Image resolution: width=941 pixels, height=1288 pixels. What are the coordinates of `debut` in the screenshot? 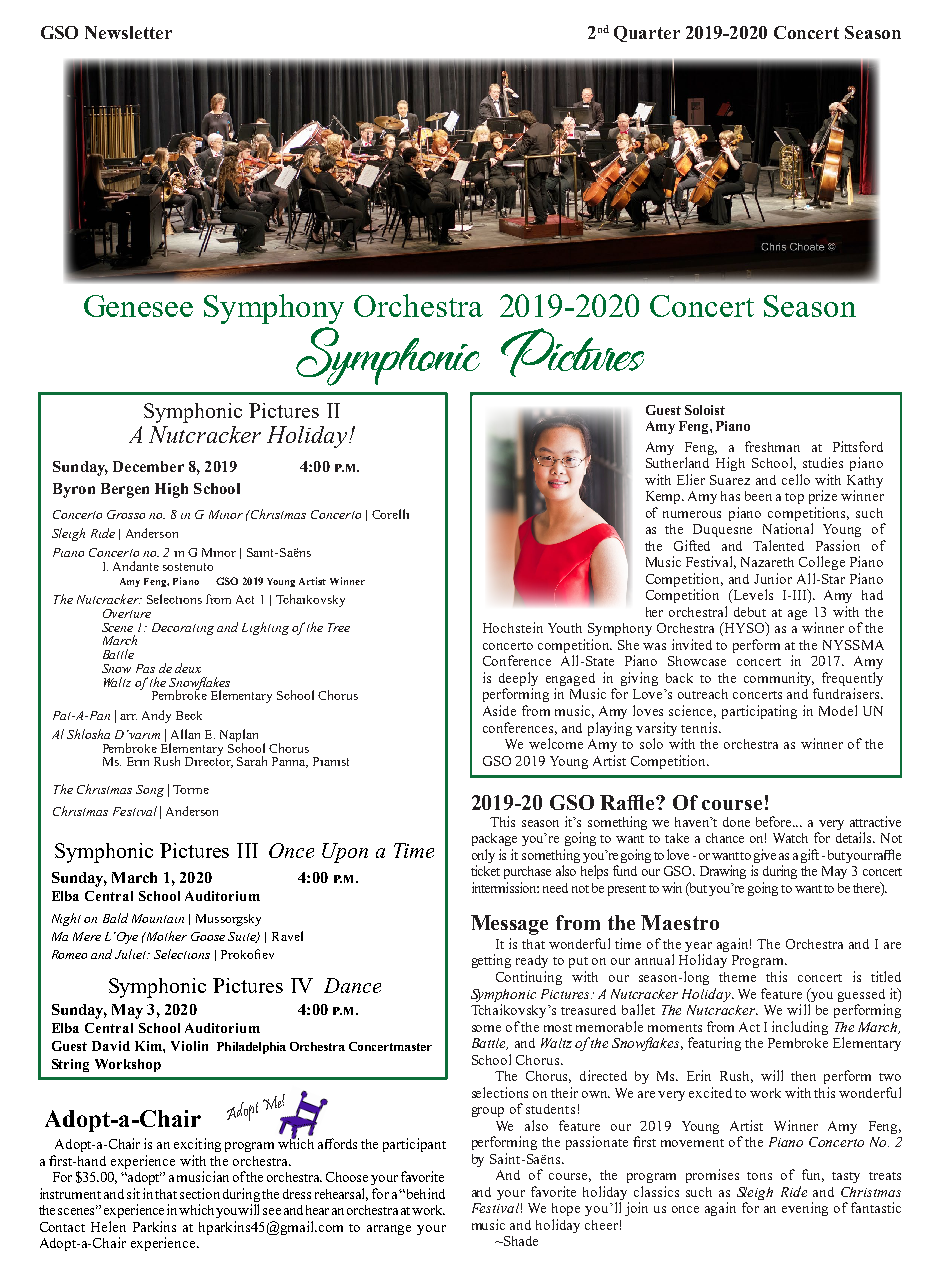 It's located at (750, 612).
